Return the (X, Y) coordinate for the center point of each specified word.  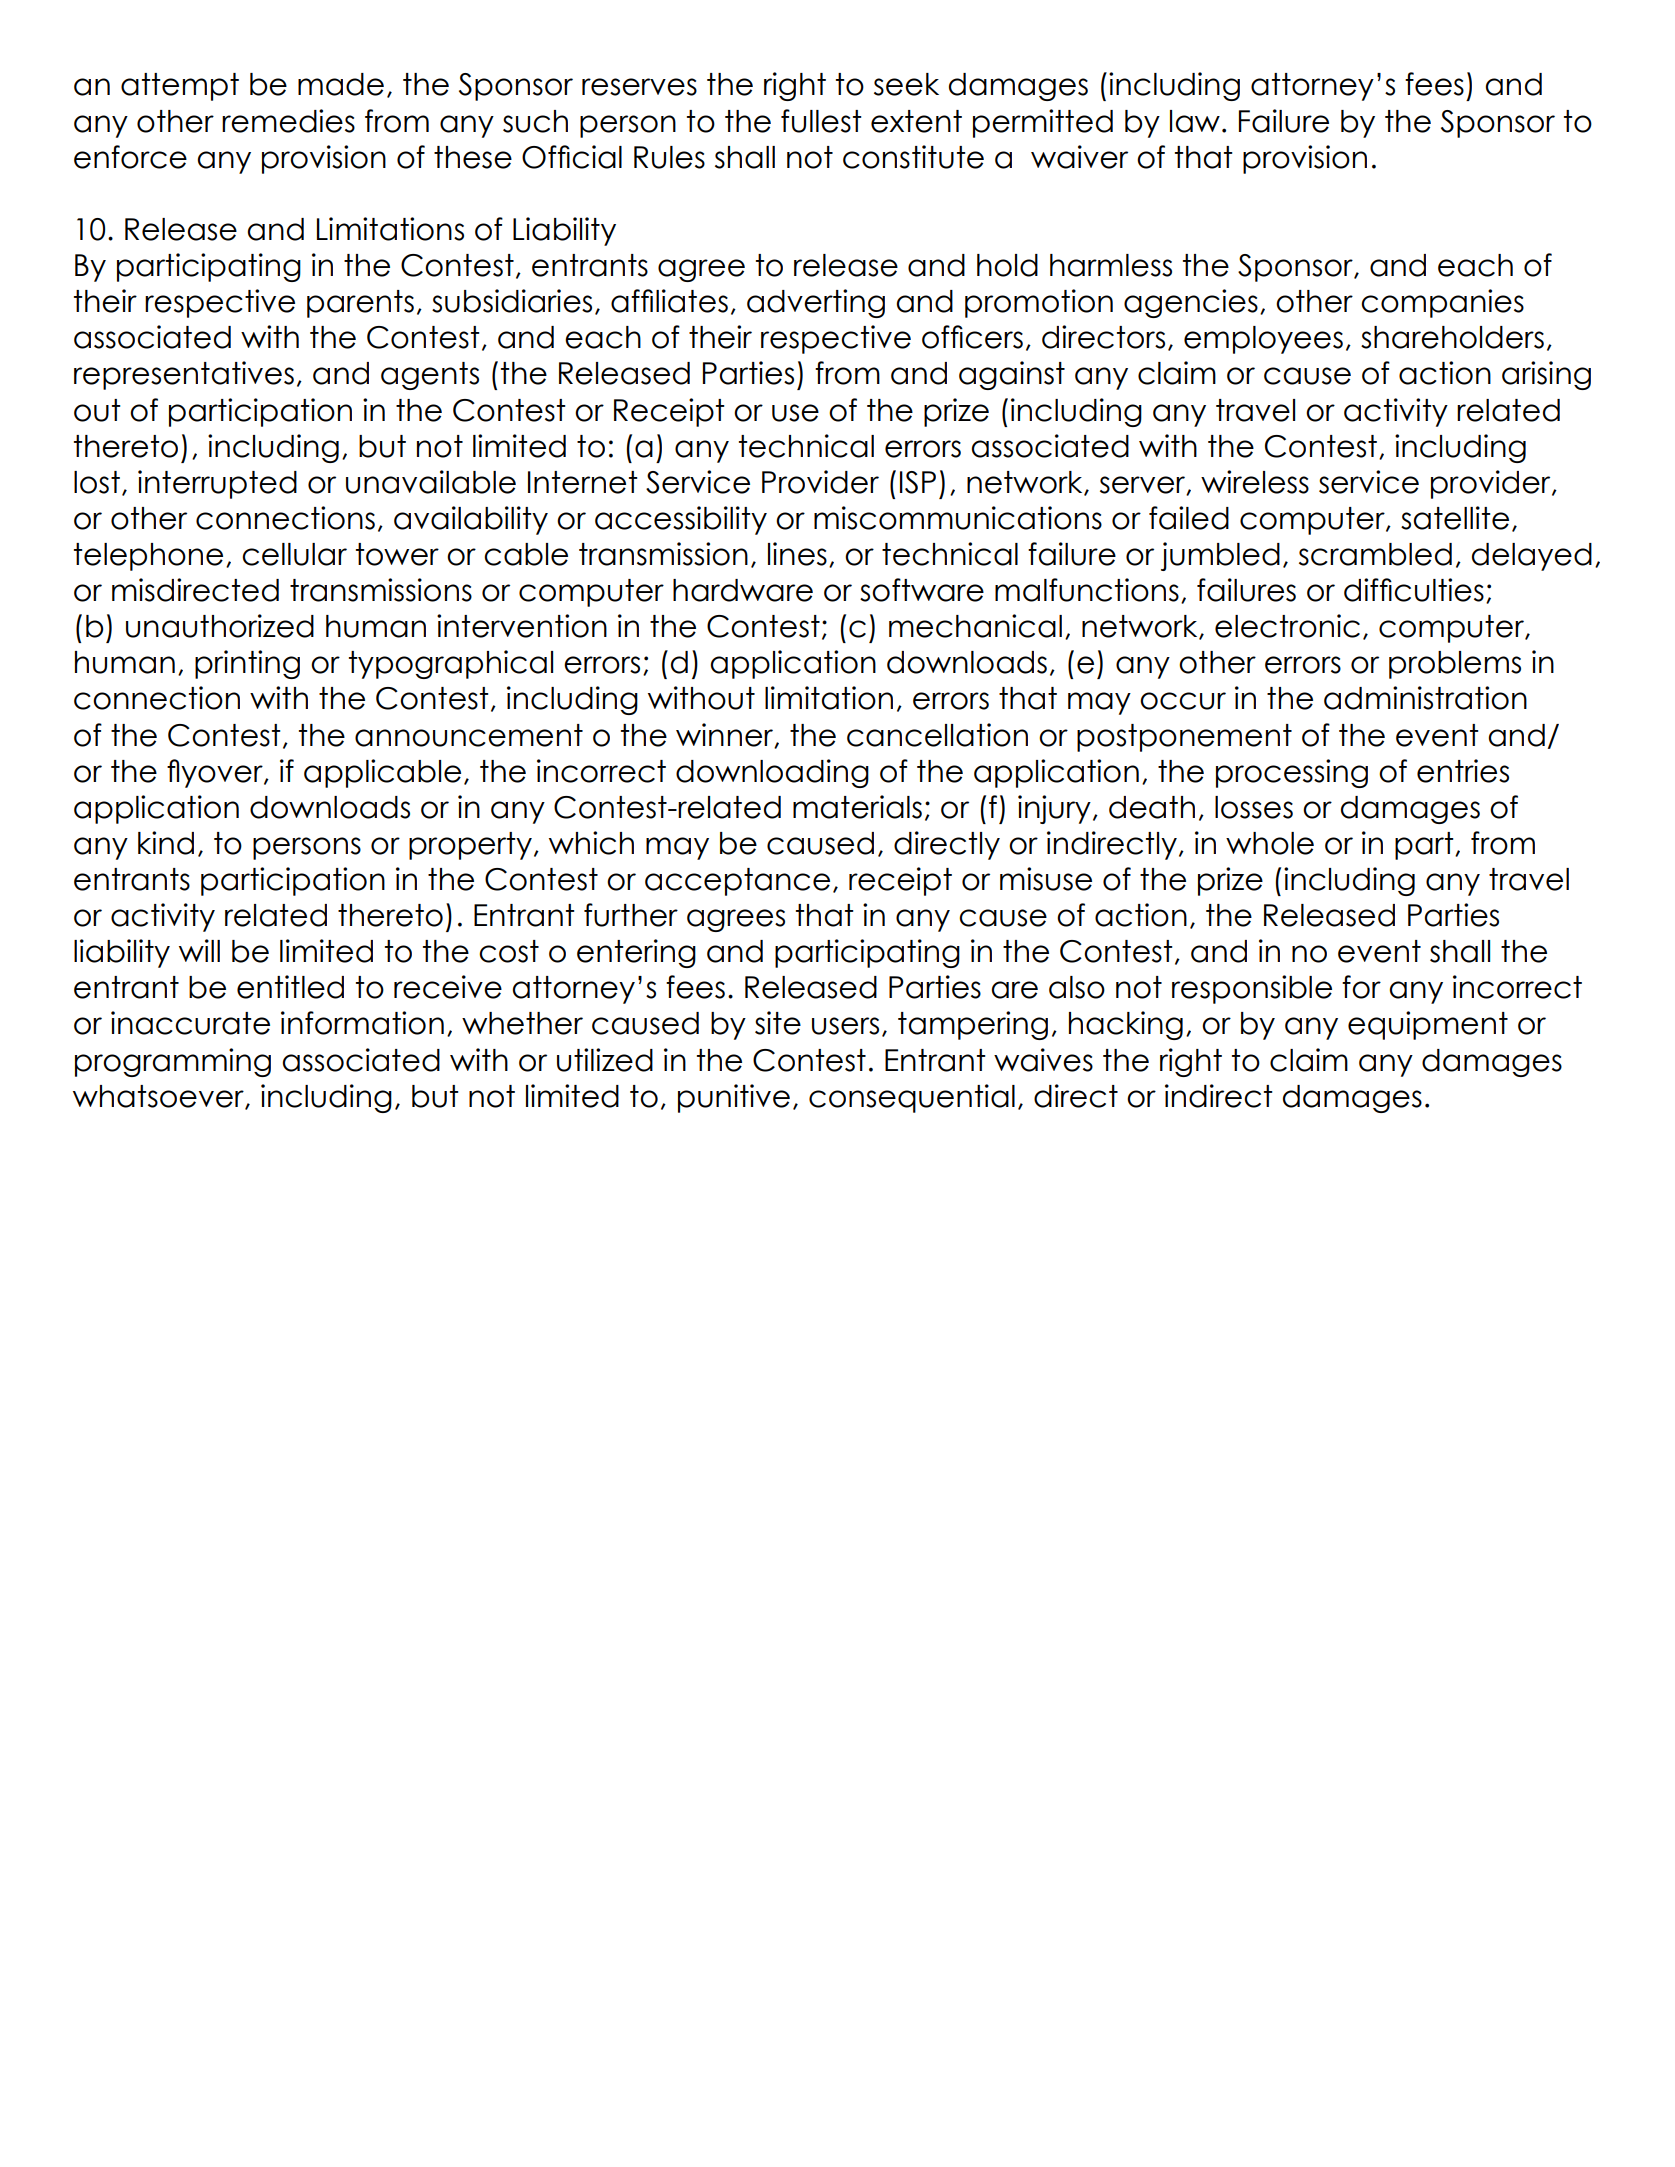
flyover (216, 773)
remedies (288, 121)
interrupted (217, 484)
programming (173, 1062)
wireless (1255, 482)
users (845, 1026)
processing (1292, 773)
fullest (821, 121)
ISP (918, 482)
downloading (772, 773)
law (1195, 121)
